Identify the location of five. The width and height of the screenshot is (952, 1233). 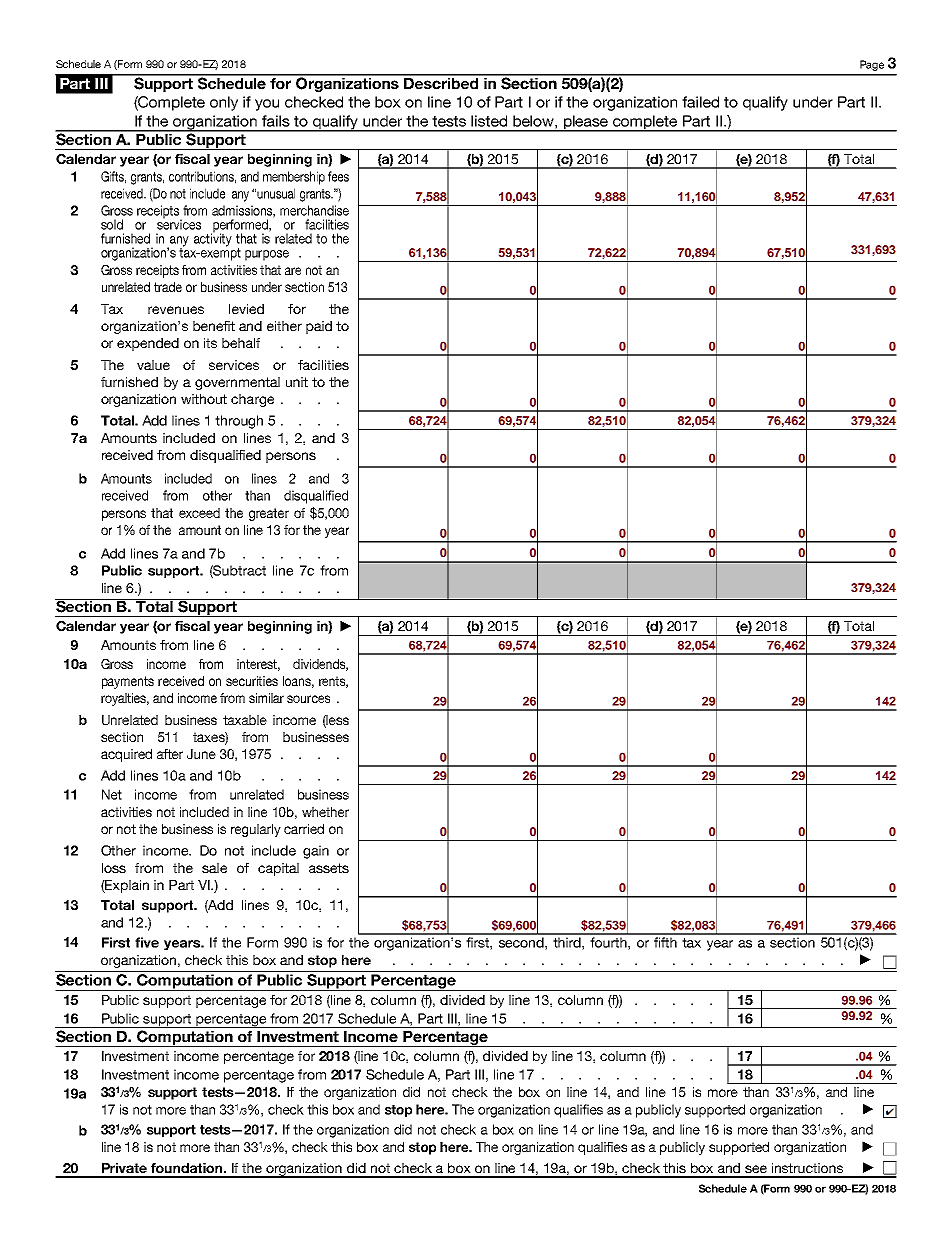
(147, 942).
